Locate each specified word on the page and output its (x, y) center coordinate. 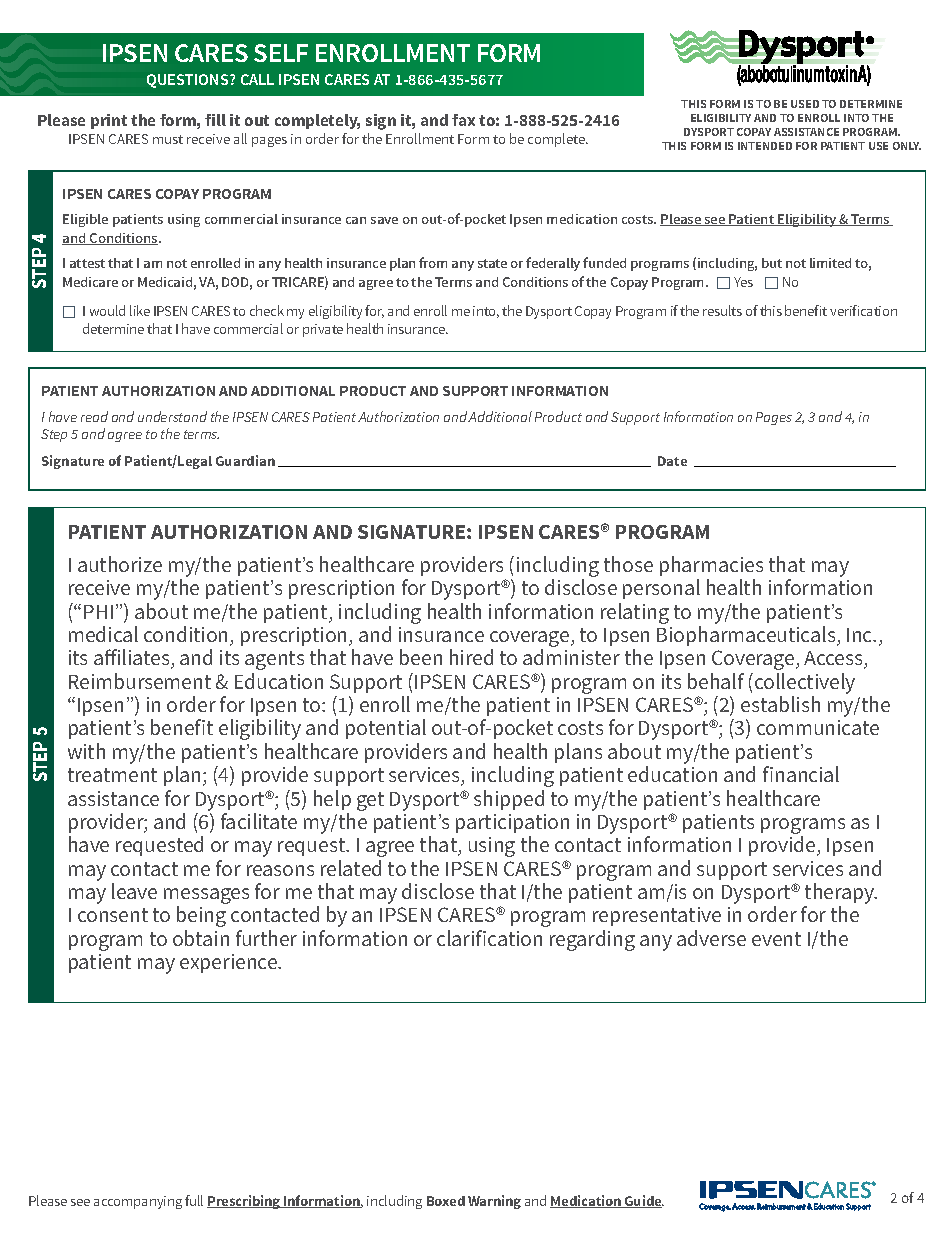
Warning (494, 1202)
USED (805, 104)
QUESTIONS (189, 81)
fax (463, 120)
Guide (643, 1201)
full (194, 1200)
